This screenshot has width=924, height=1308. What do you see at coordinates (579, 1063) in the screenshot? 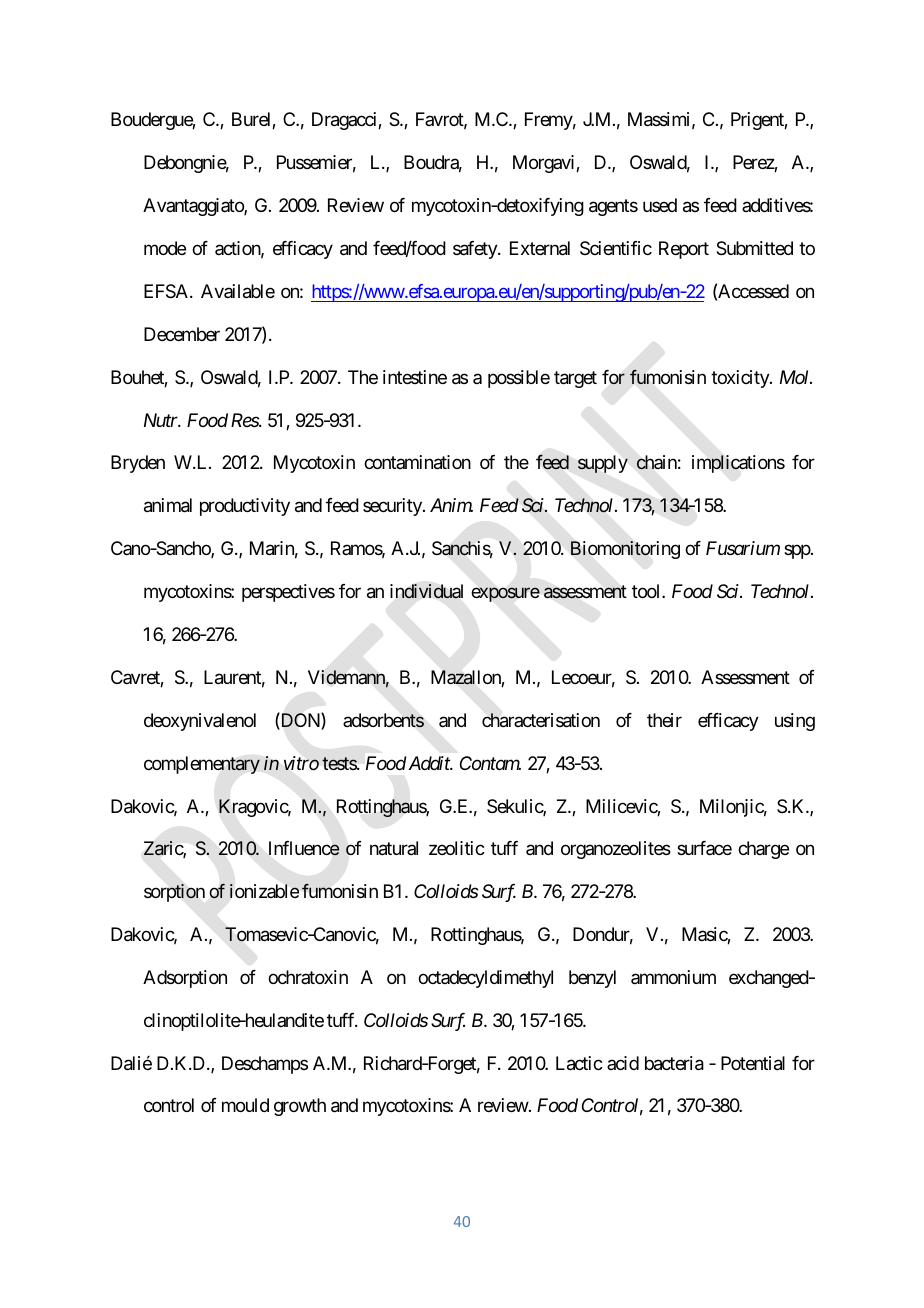
I see `Lactic` at bounding box center [579, 1063].
